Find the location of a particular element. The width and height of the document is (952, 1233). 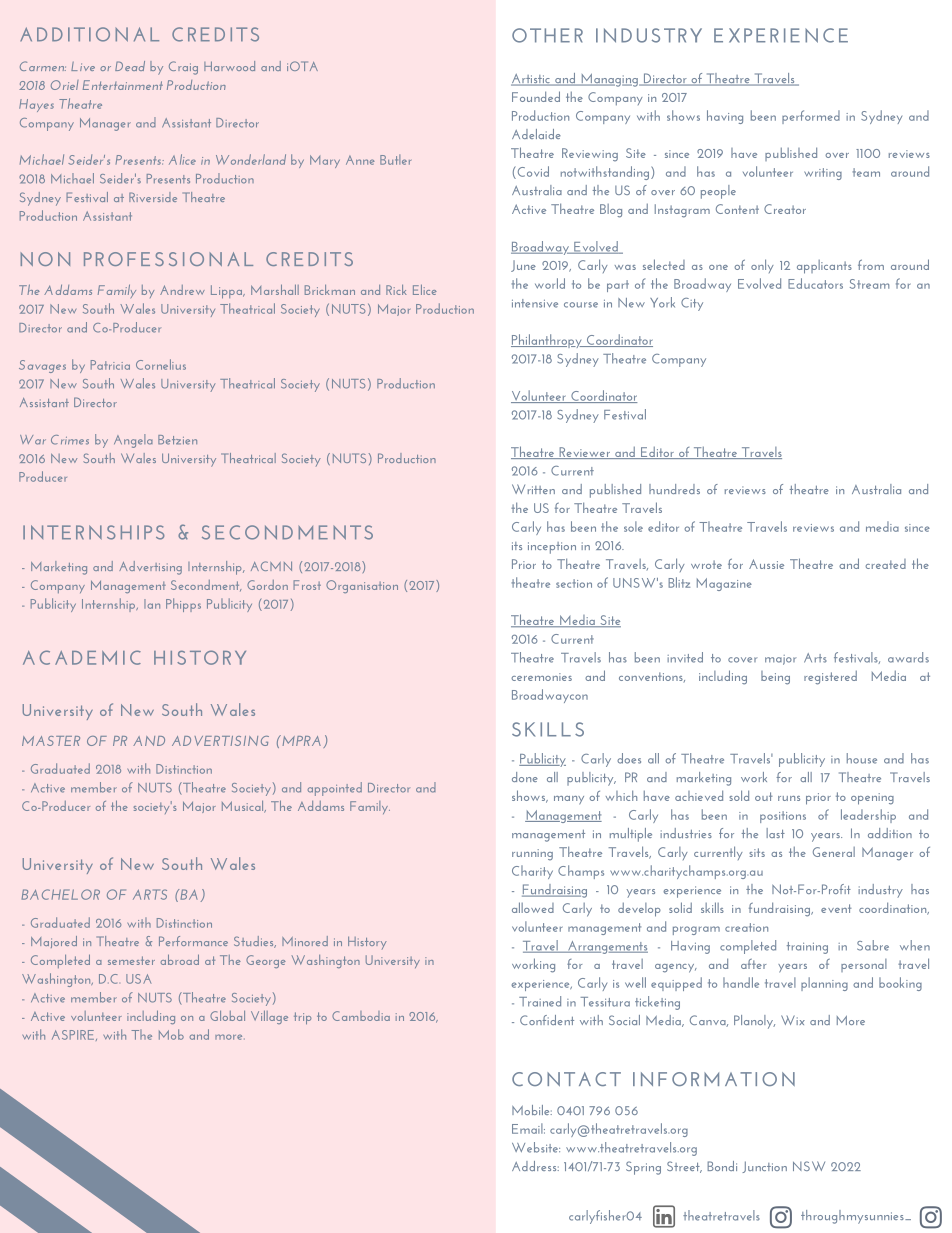

performed is located at coordinates (811, 117).
